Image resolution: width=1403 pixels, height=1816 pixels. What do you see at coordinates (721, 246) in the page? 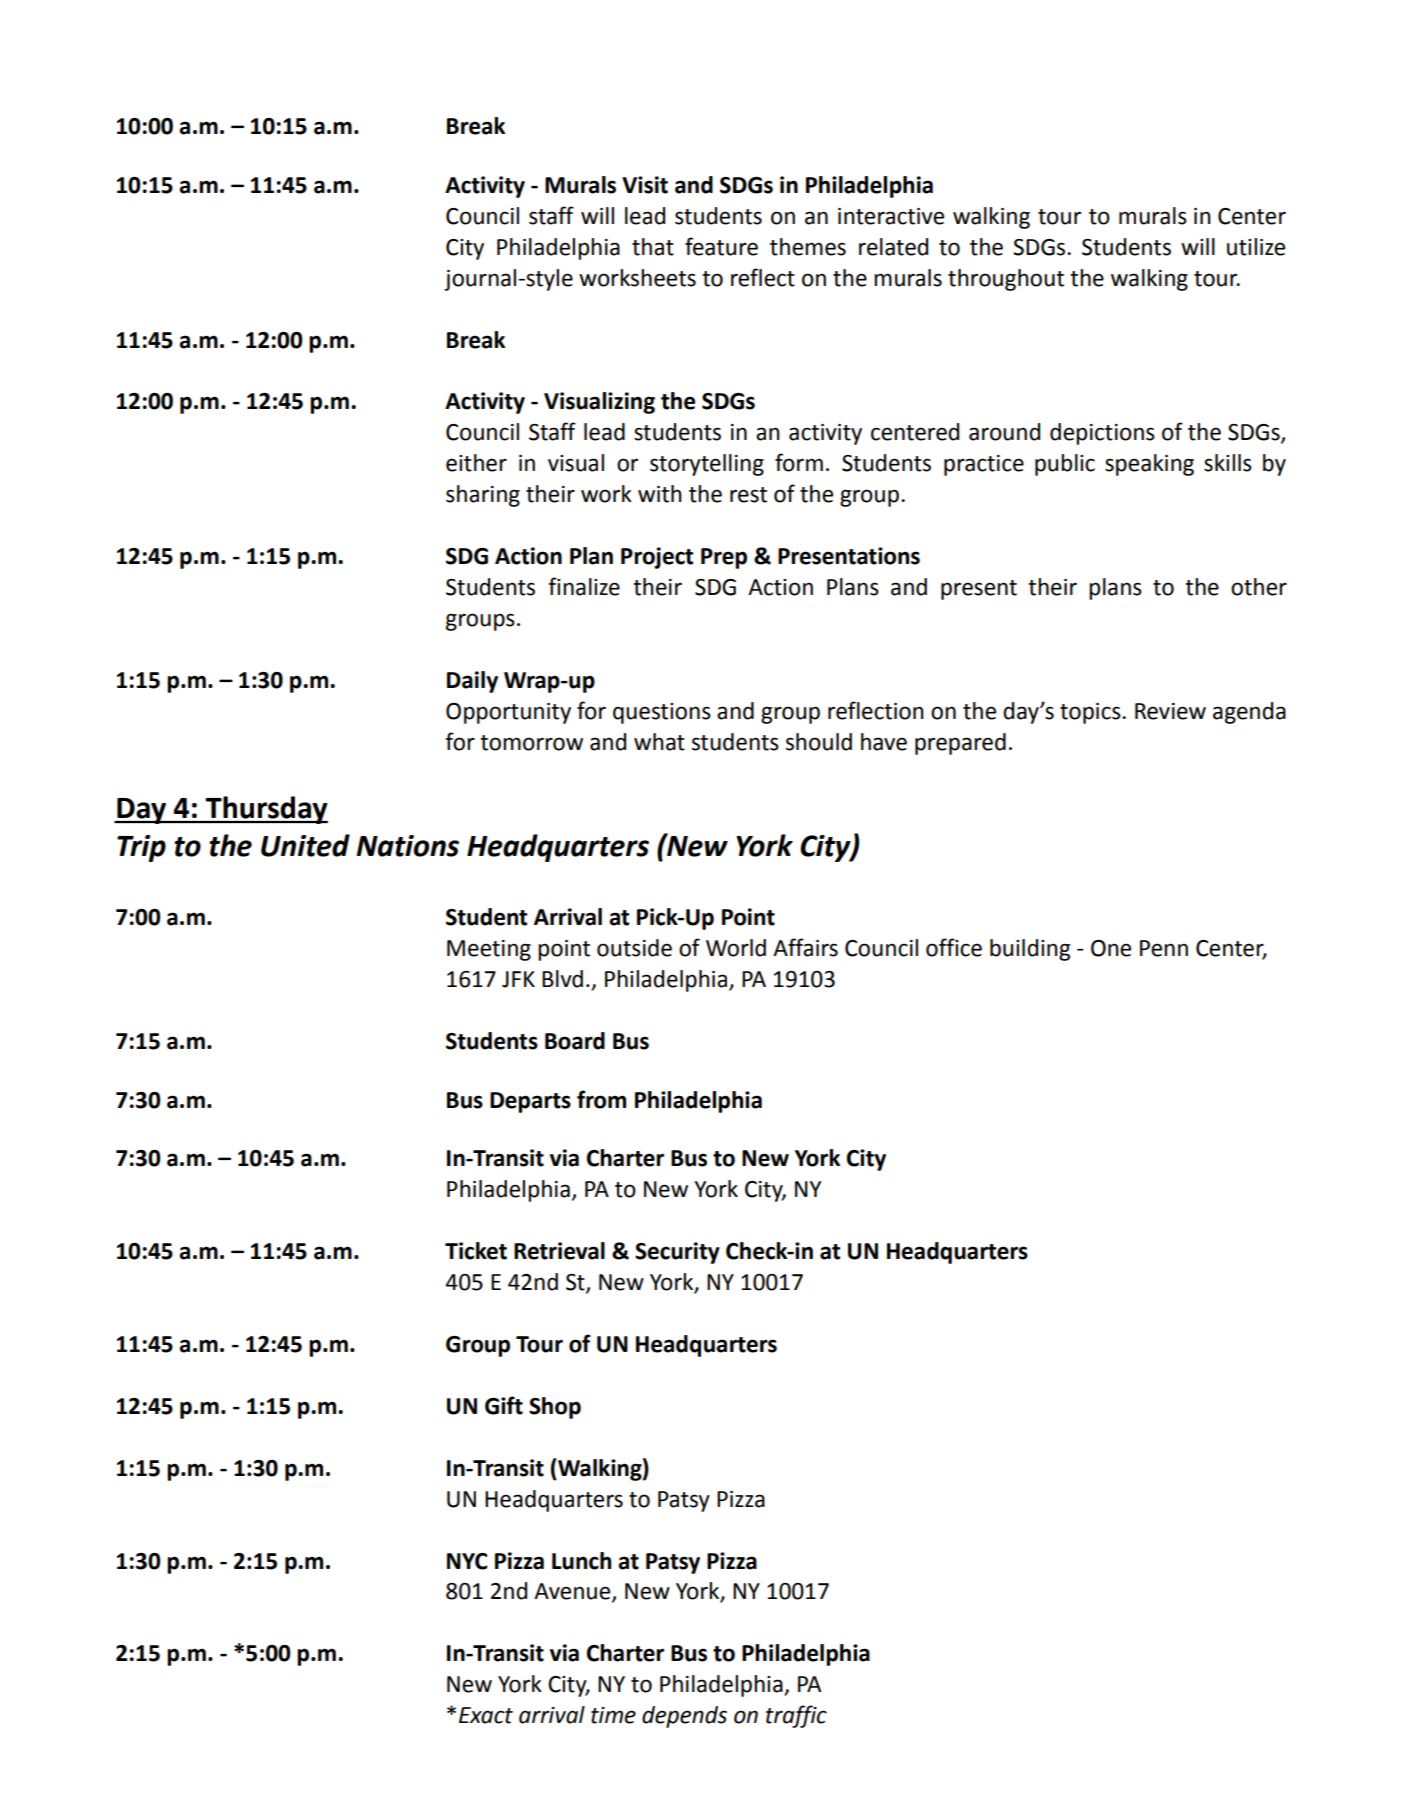
I see `feature` at bounding box center [721, 246].
